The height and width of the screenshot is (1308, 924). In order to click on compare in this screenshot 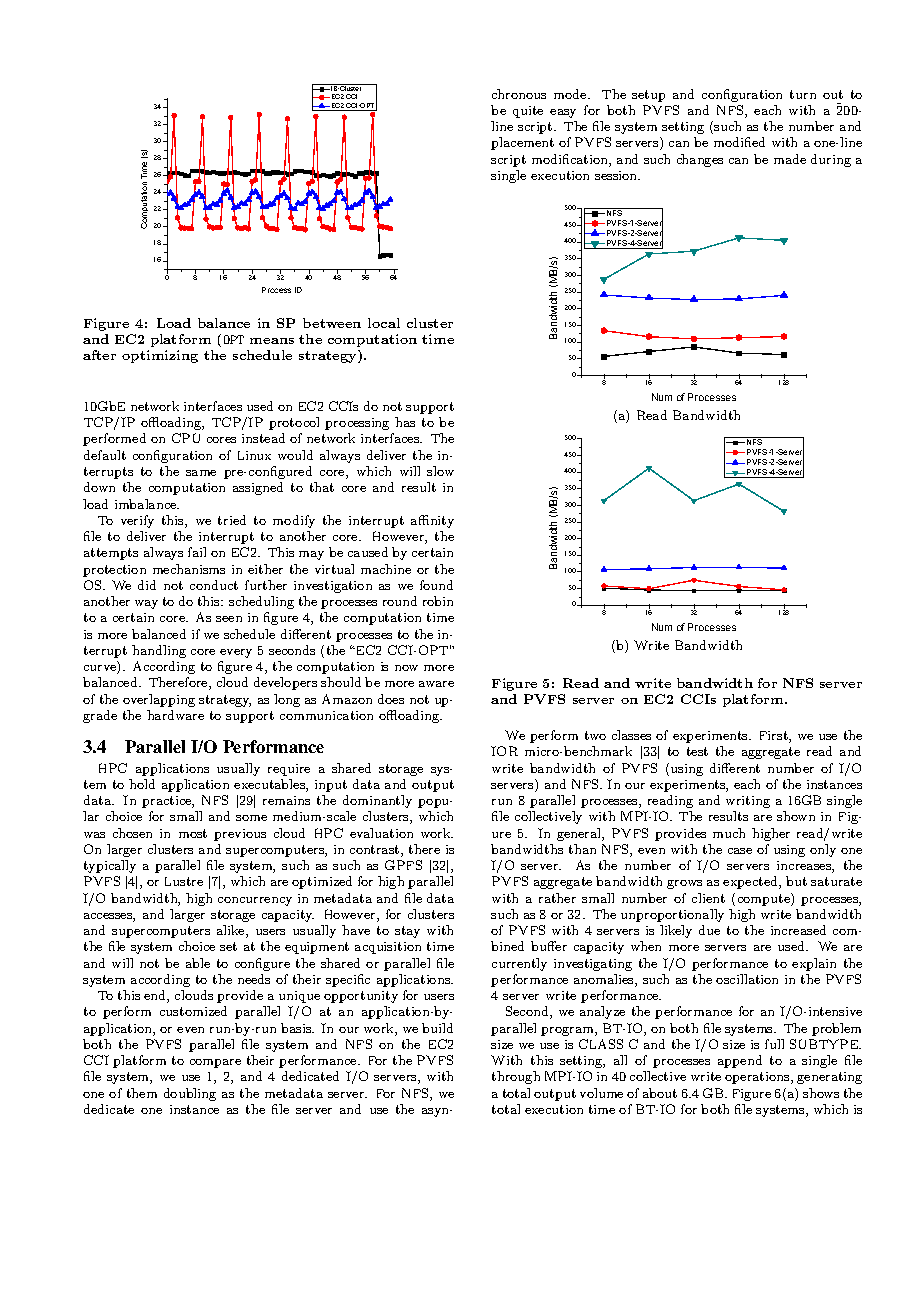, I will do `click(215, 1063)`.
